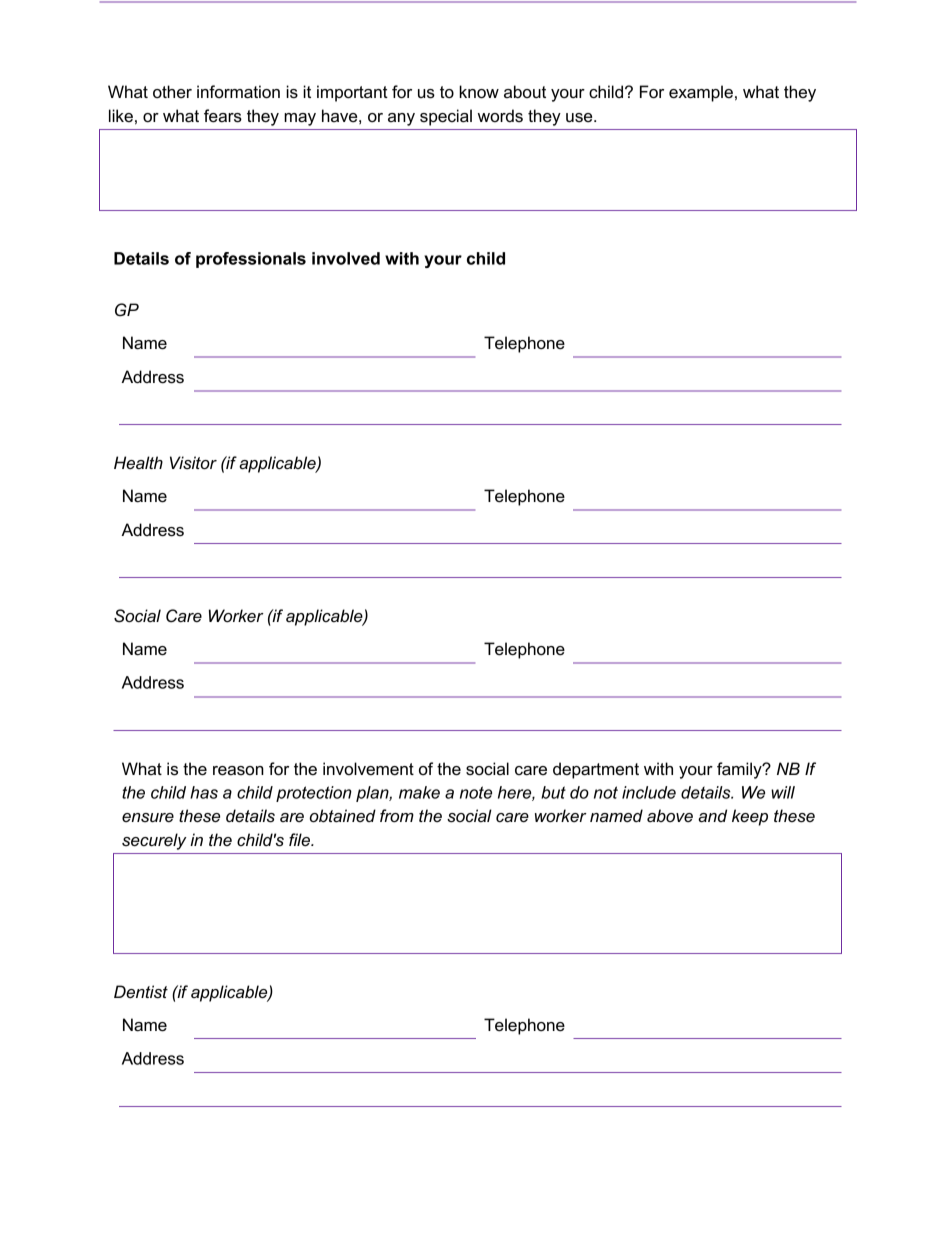 The image size is (952, 1233). I want to click on note, so click(476, 792).
